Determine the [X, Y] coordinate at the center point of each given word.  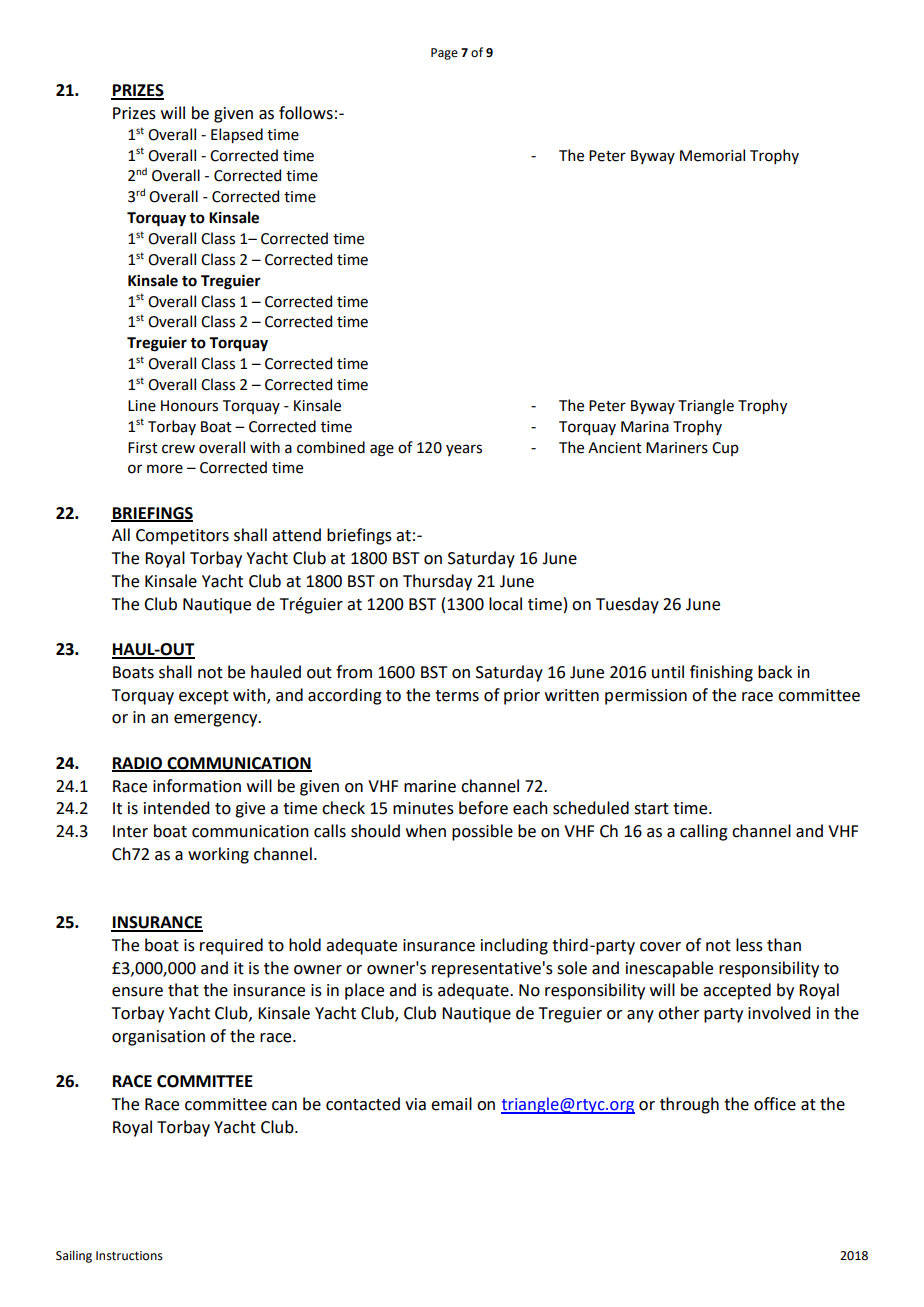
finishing [721, 673]
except [204, 697]
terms [457, 696]
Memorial [712, 155]
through [689, 1105]
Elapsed [237, 135]
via [415, 1104]
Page [444, 54]
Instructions [129, 1256]
